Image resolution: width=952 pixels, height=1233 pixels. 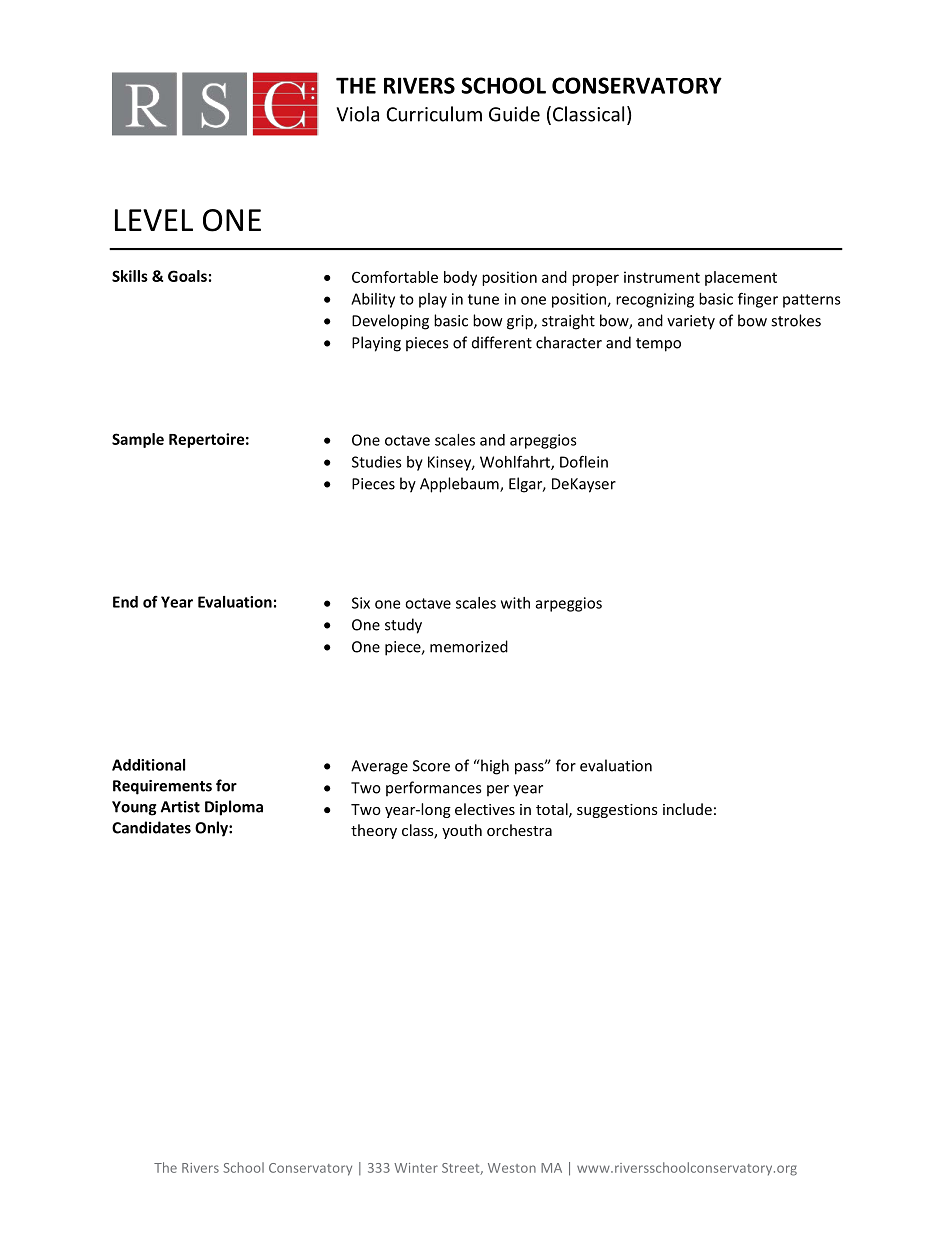 What do you see at coordinates (212, 829) in the image?
I see `Only` at bounding box center [212, 829].
